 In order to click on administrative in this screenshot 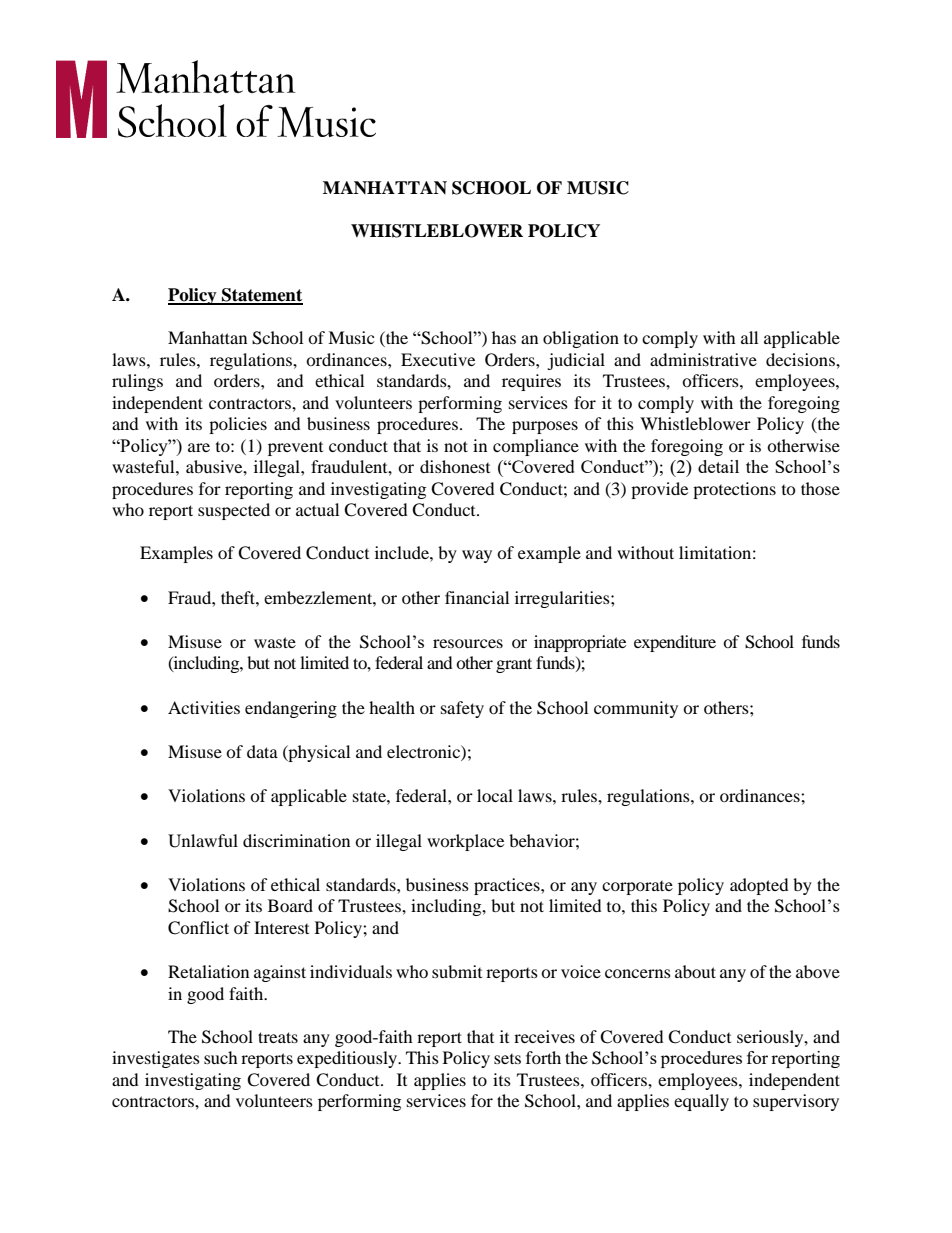, I will do `click(703, 359)`.
